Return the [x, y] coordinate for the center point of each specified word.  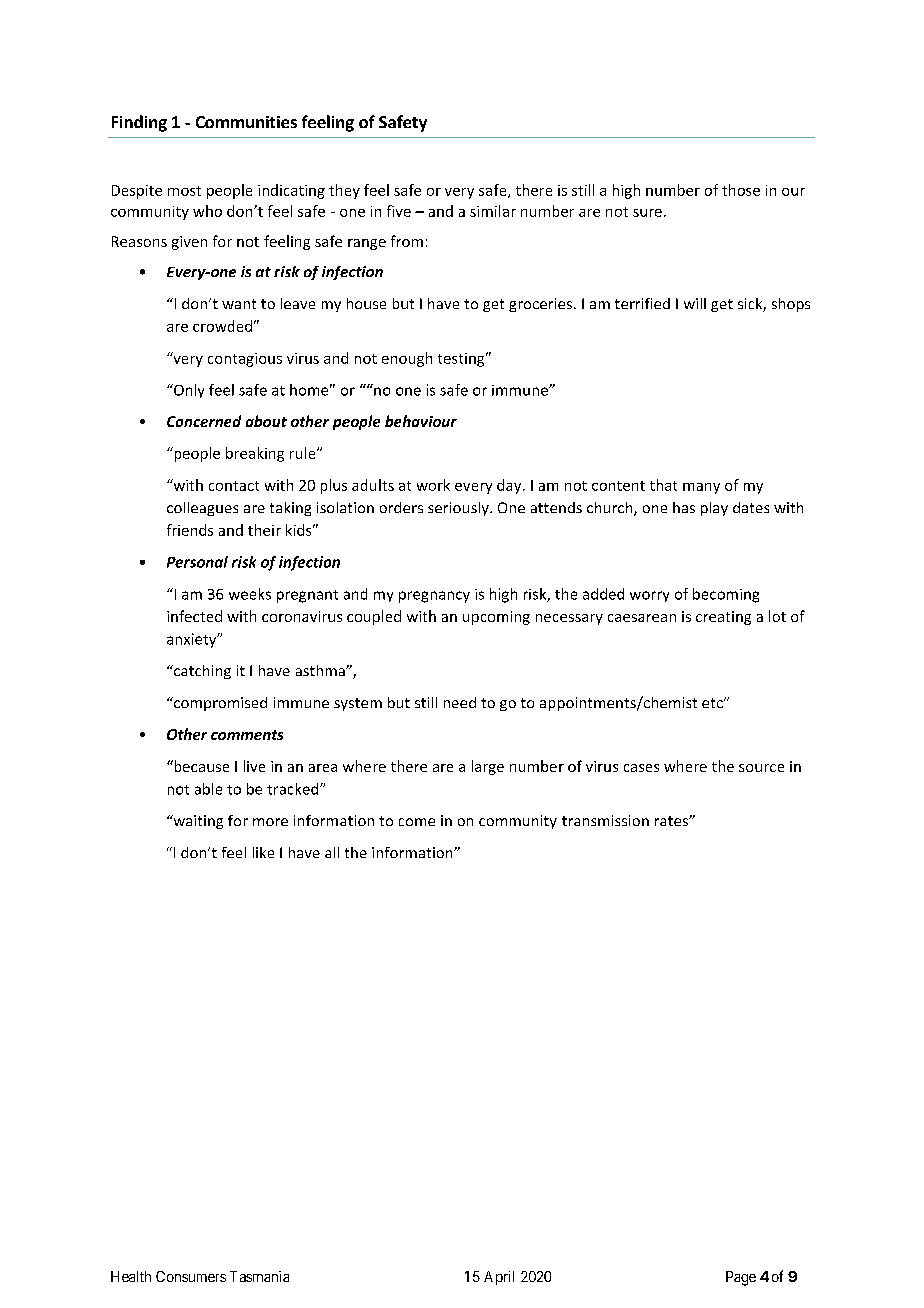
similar [493, 211]
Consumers [191, 1276]
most [184, 191]
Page [741, 1278]
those [741, 190]
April [499, 1278]
